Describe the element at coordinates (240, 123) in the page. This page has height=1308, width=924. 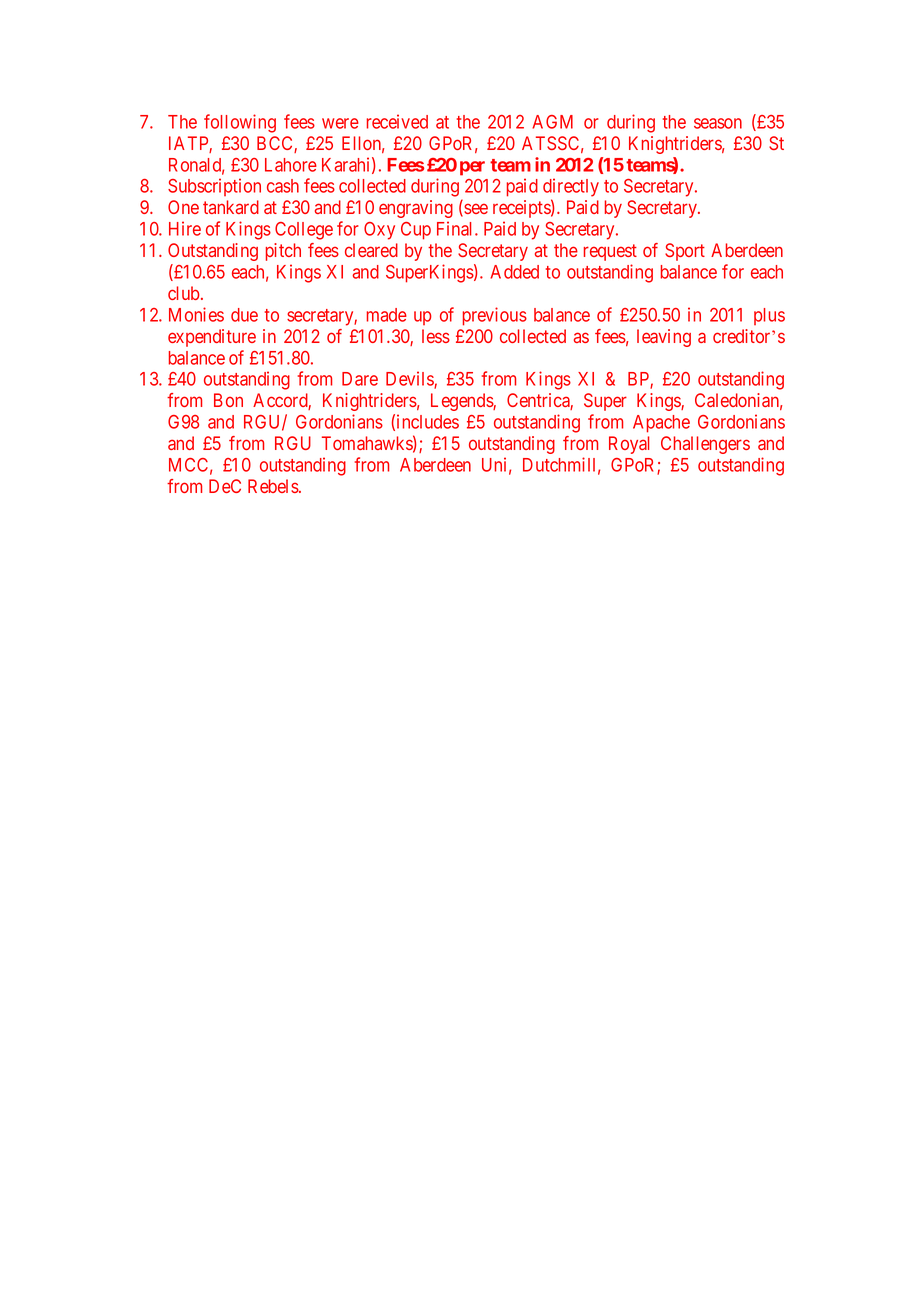
I see `following` at that location.
